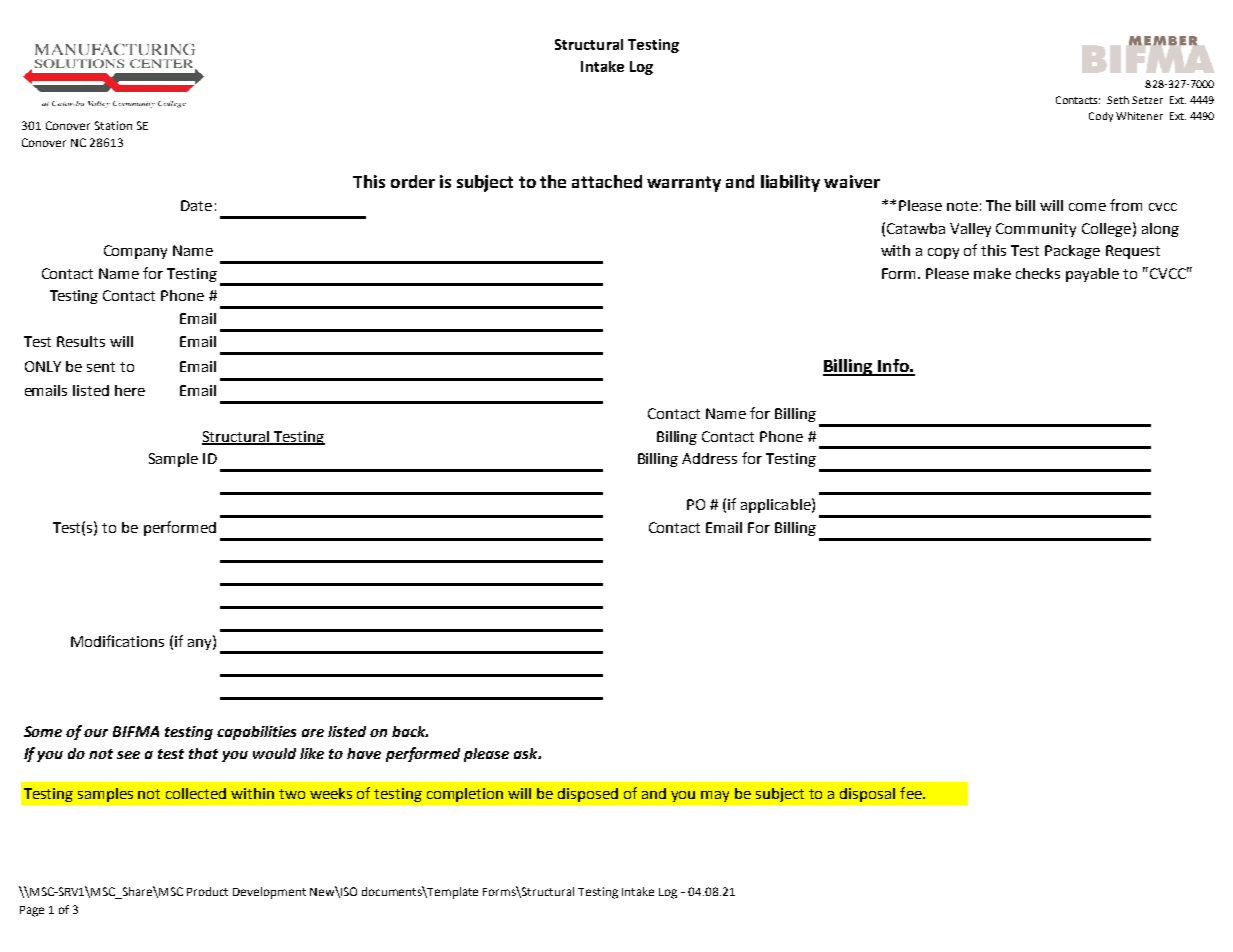  What do you see at coordinates (207, 891) in the screenshot?
I see `Product` at bounding box center [207, 891].
